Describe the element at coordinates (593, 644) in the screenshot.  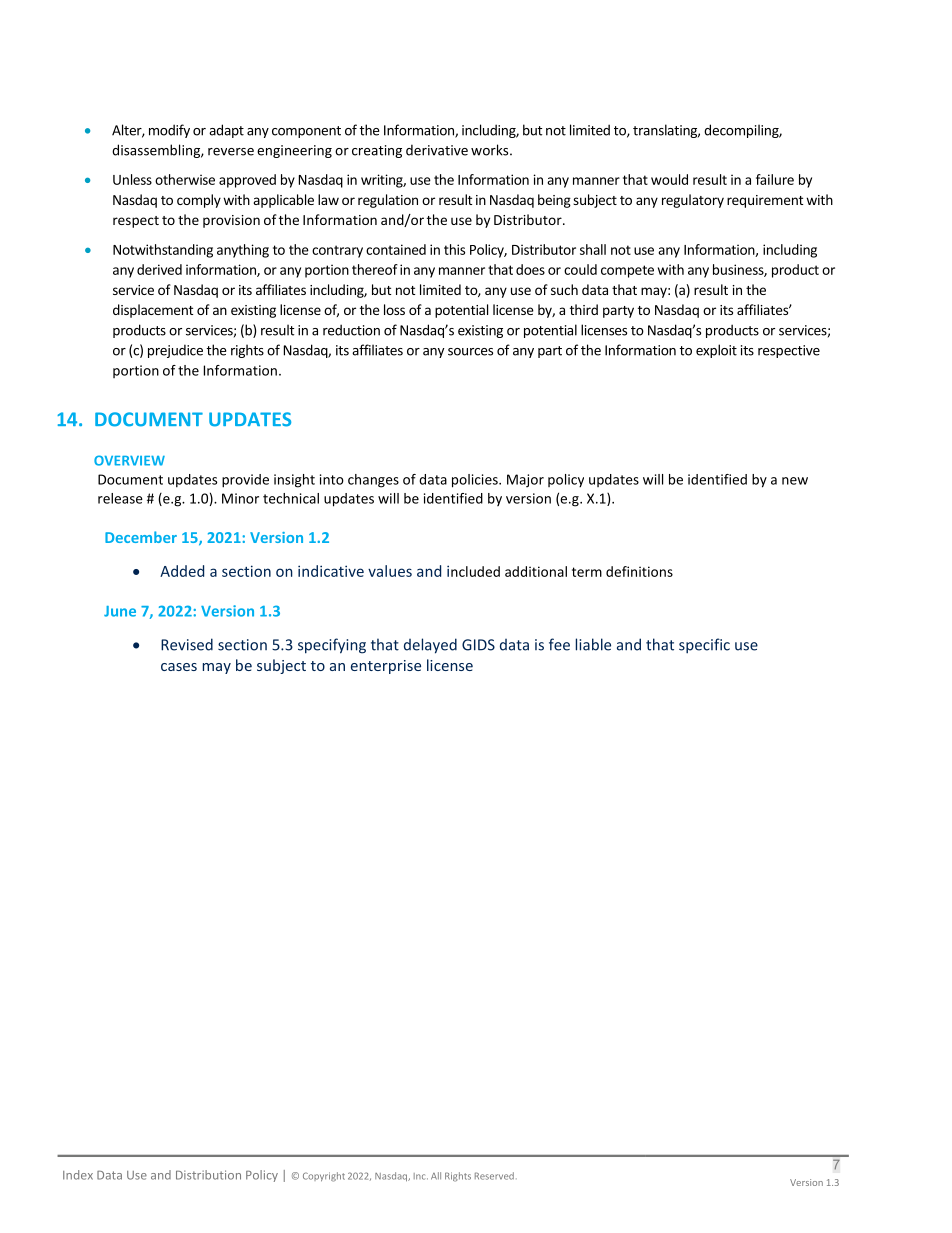
I see `liable` at that location.
